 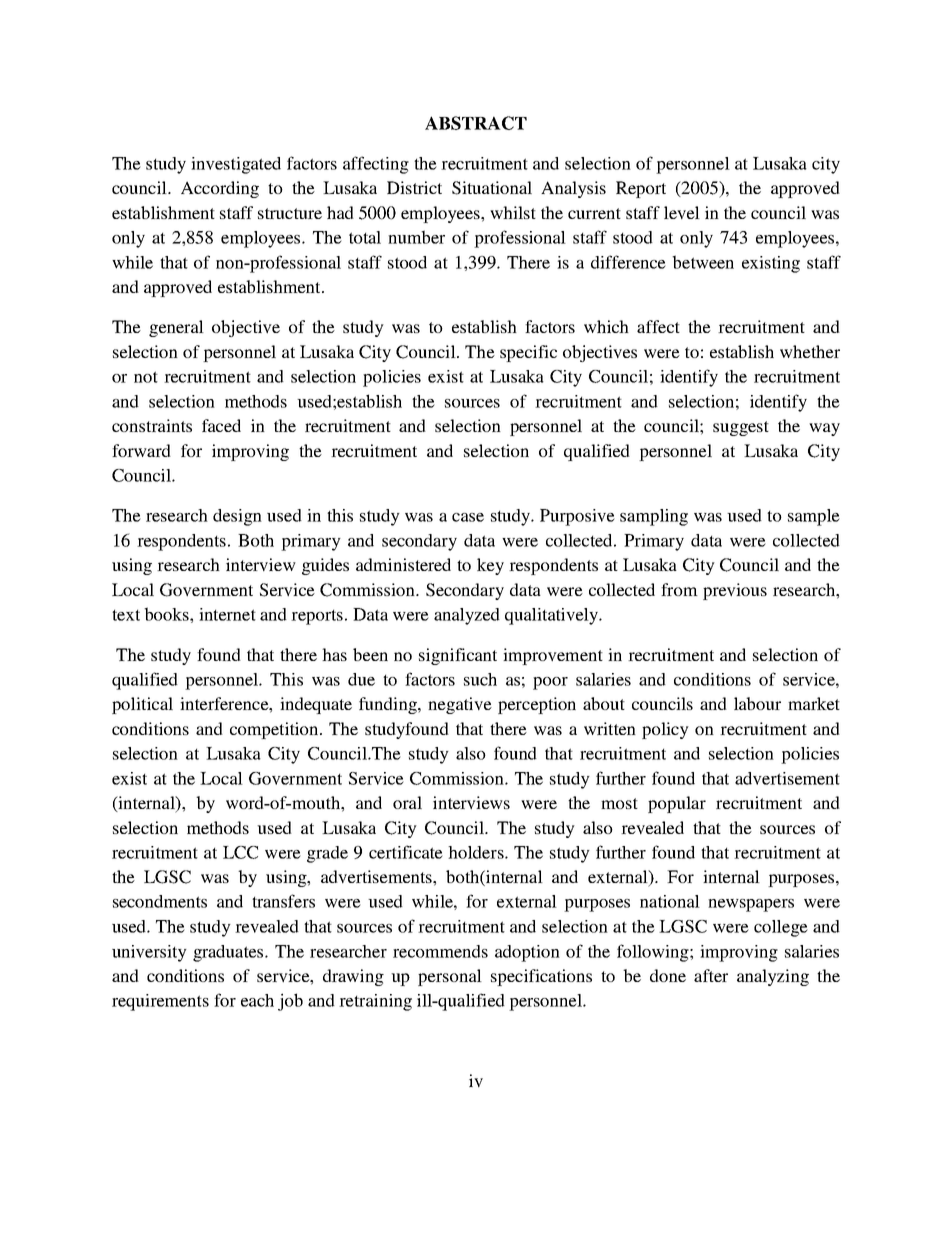 I want to click on case, so click(x=468, y=517).
